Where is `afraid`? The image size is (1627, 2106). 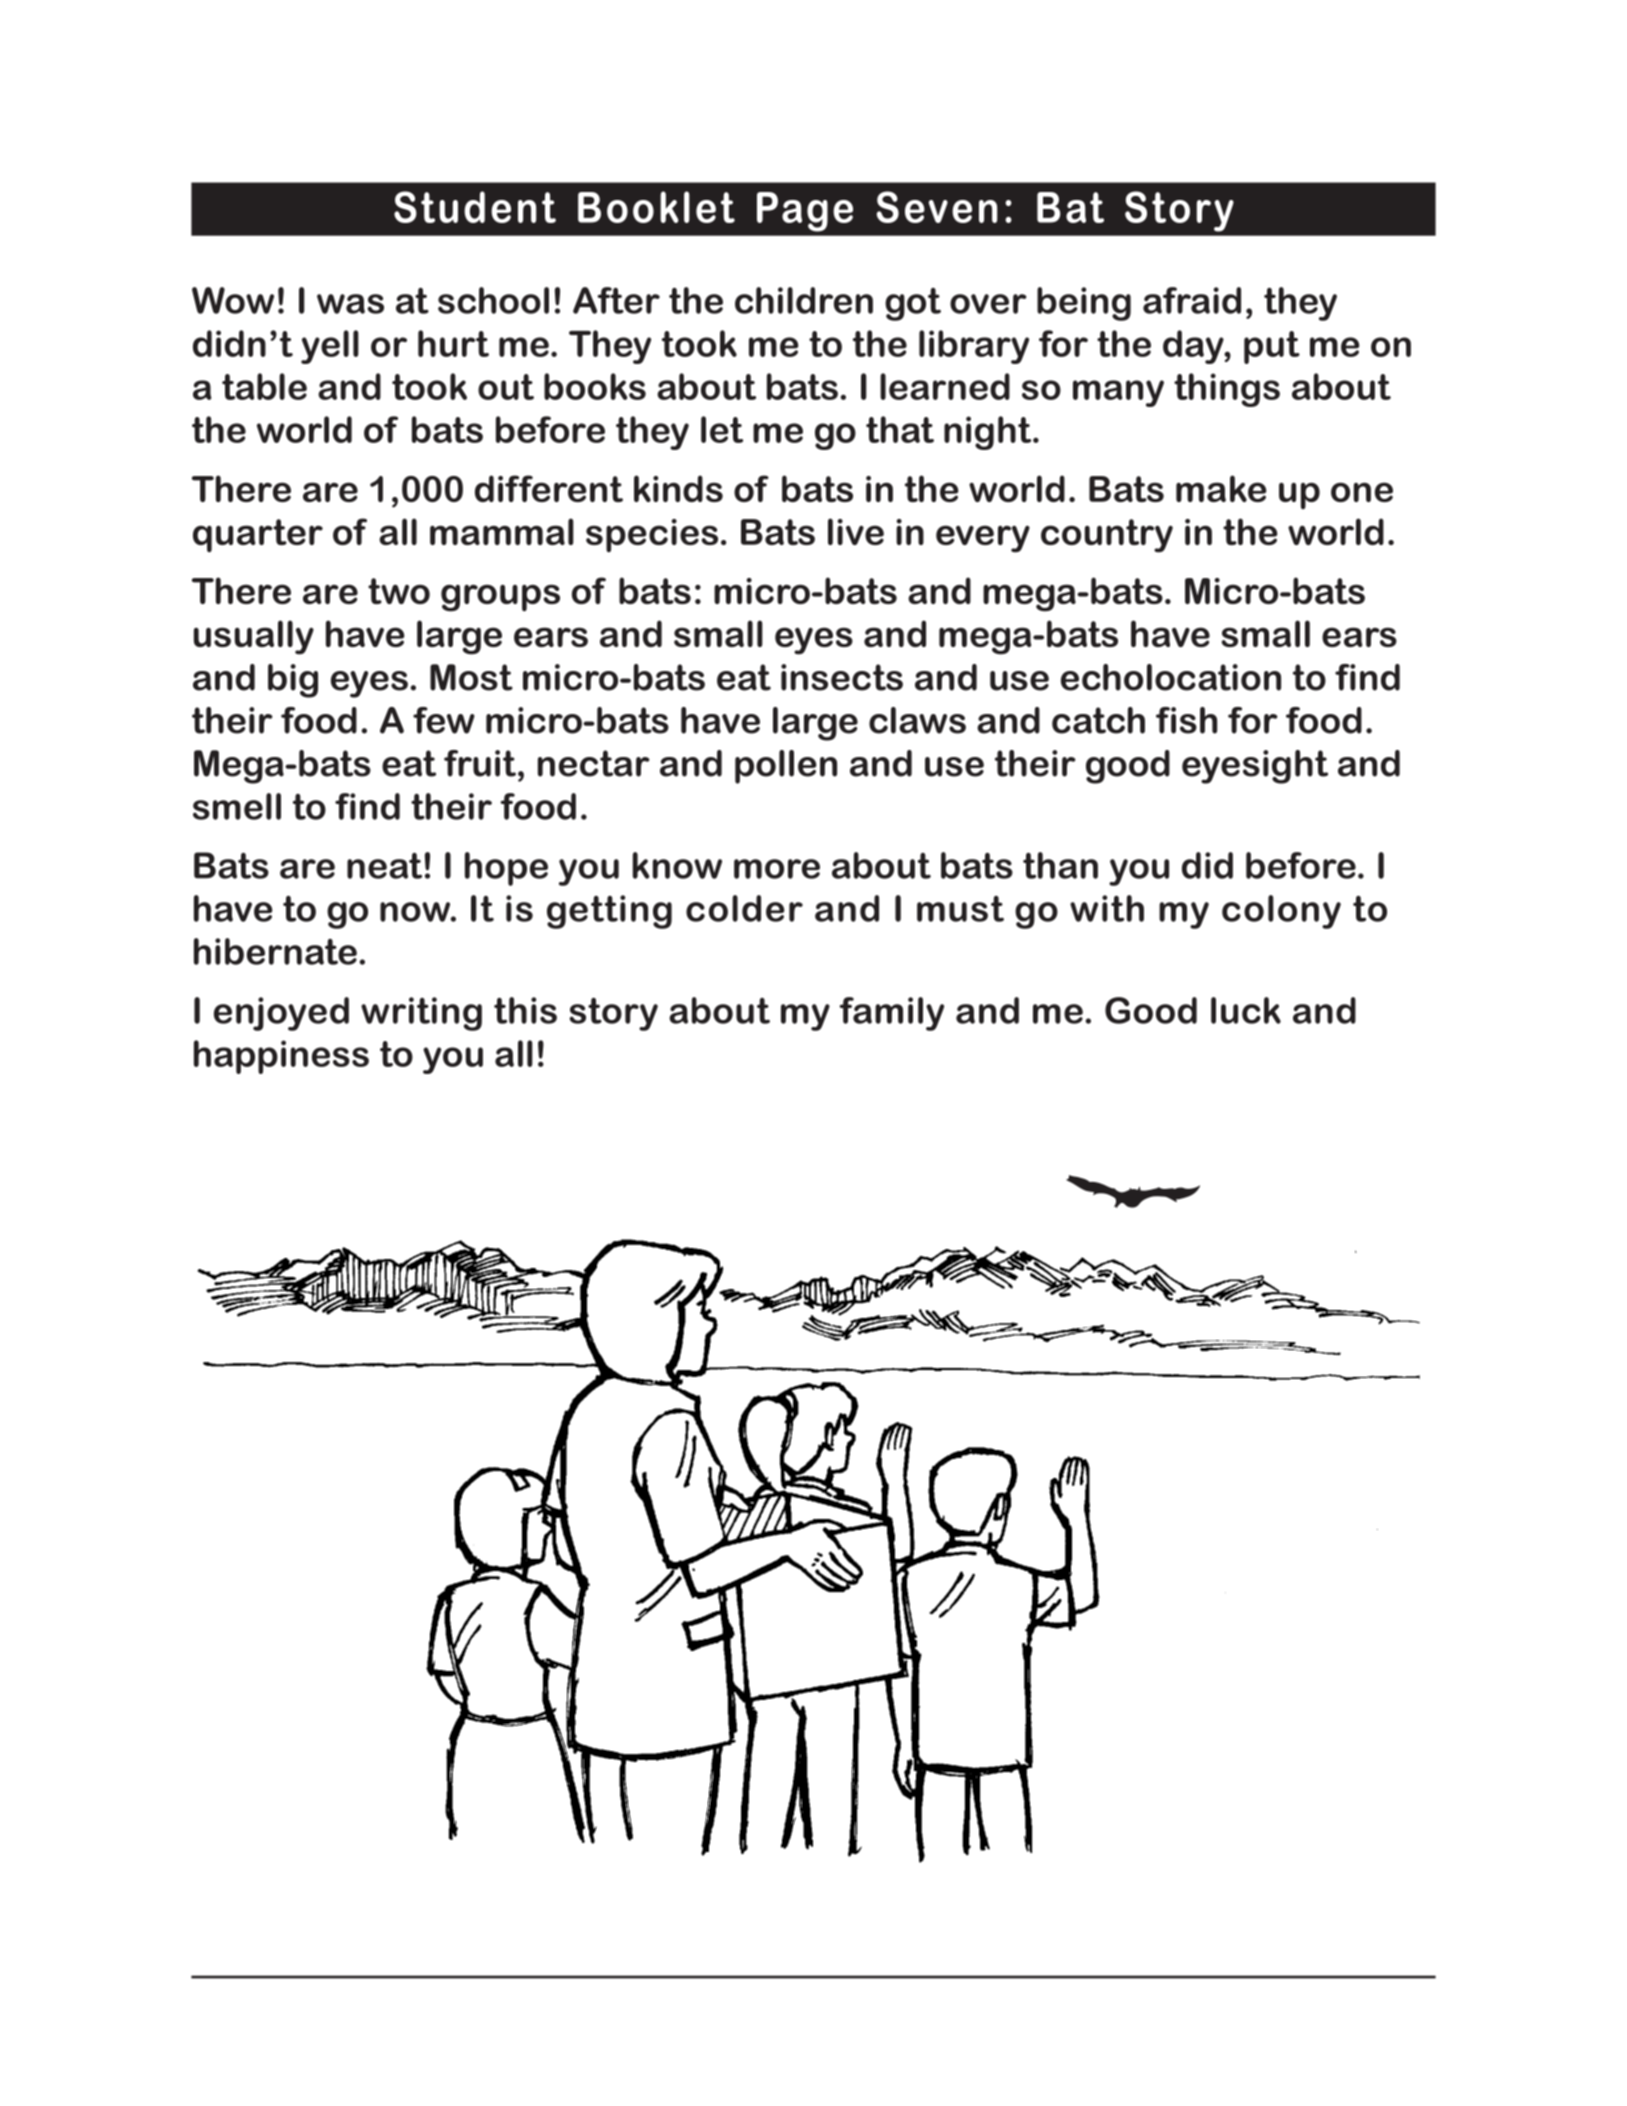
afraid is located at coordinates (1192, 300).
